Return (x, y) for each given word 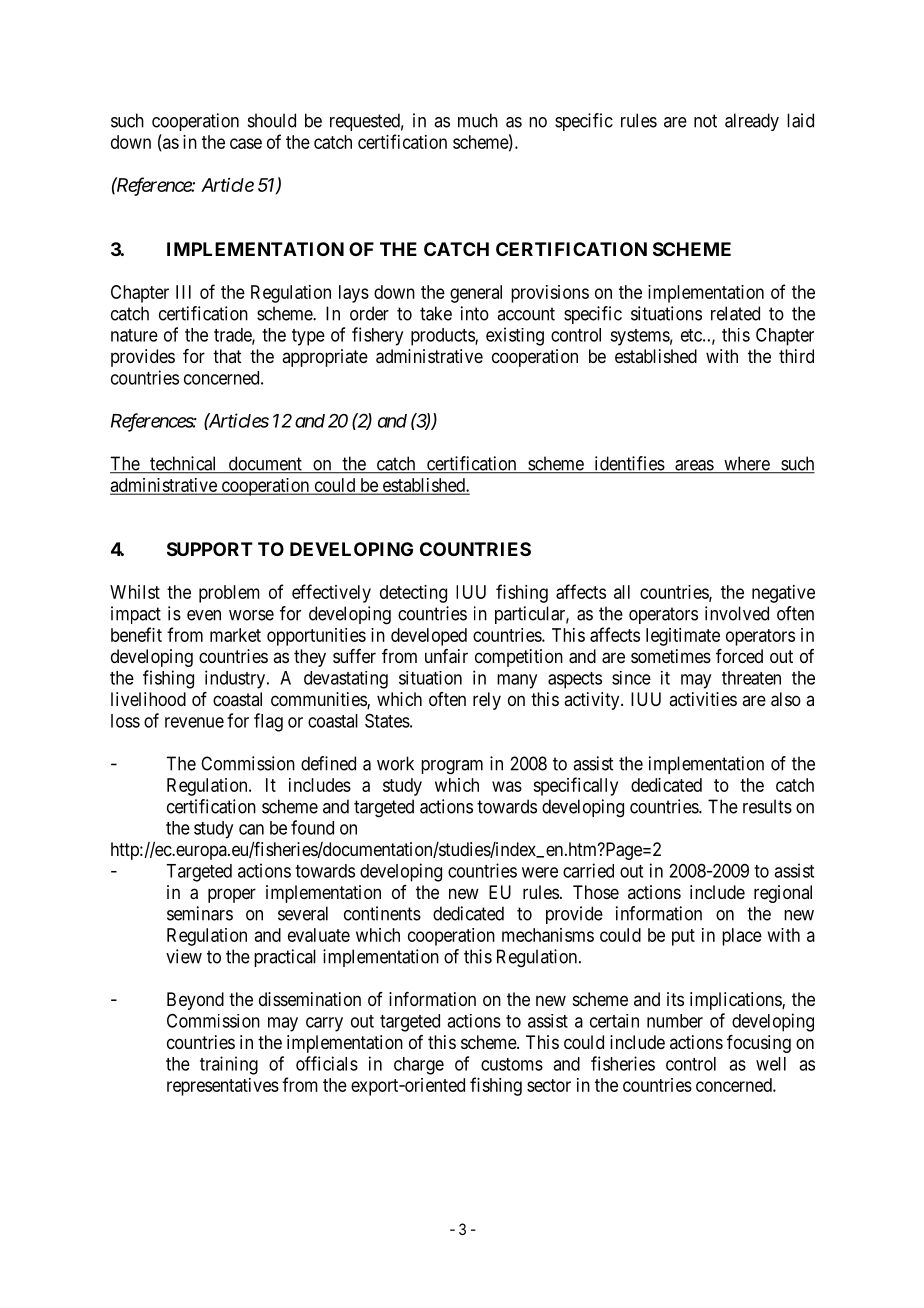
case (246, 143)
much (478, 120)
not (705, 121)
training (229, 1065)
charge (419, 1066)
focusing (759, 1044)
